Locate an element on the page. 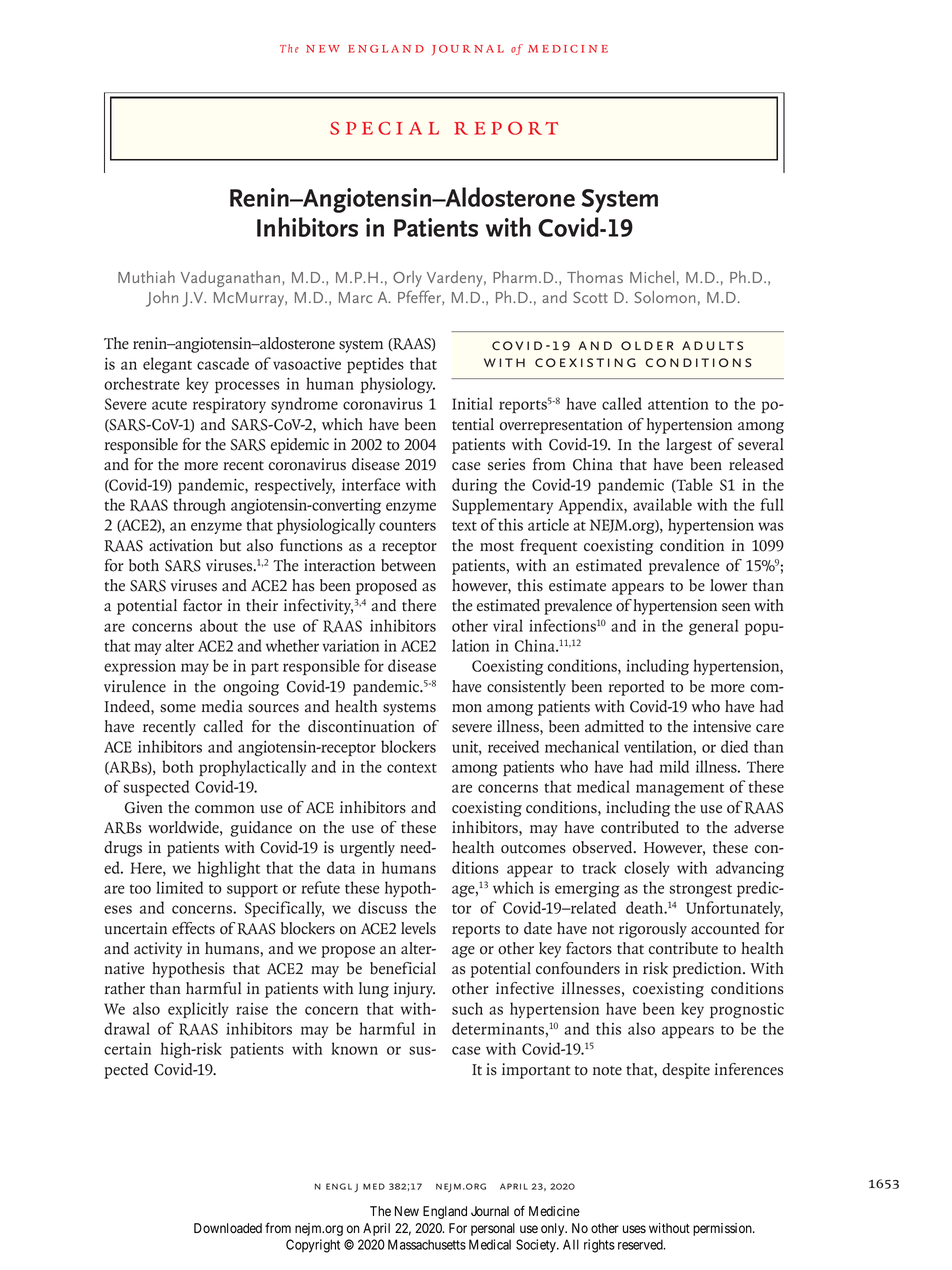 The image size is (952, 1270). about is located at coordinates (219, 625).
